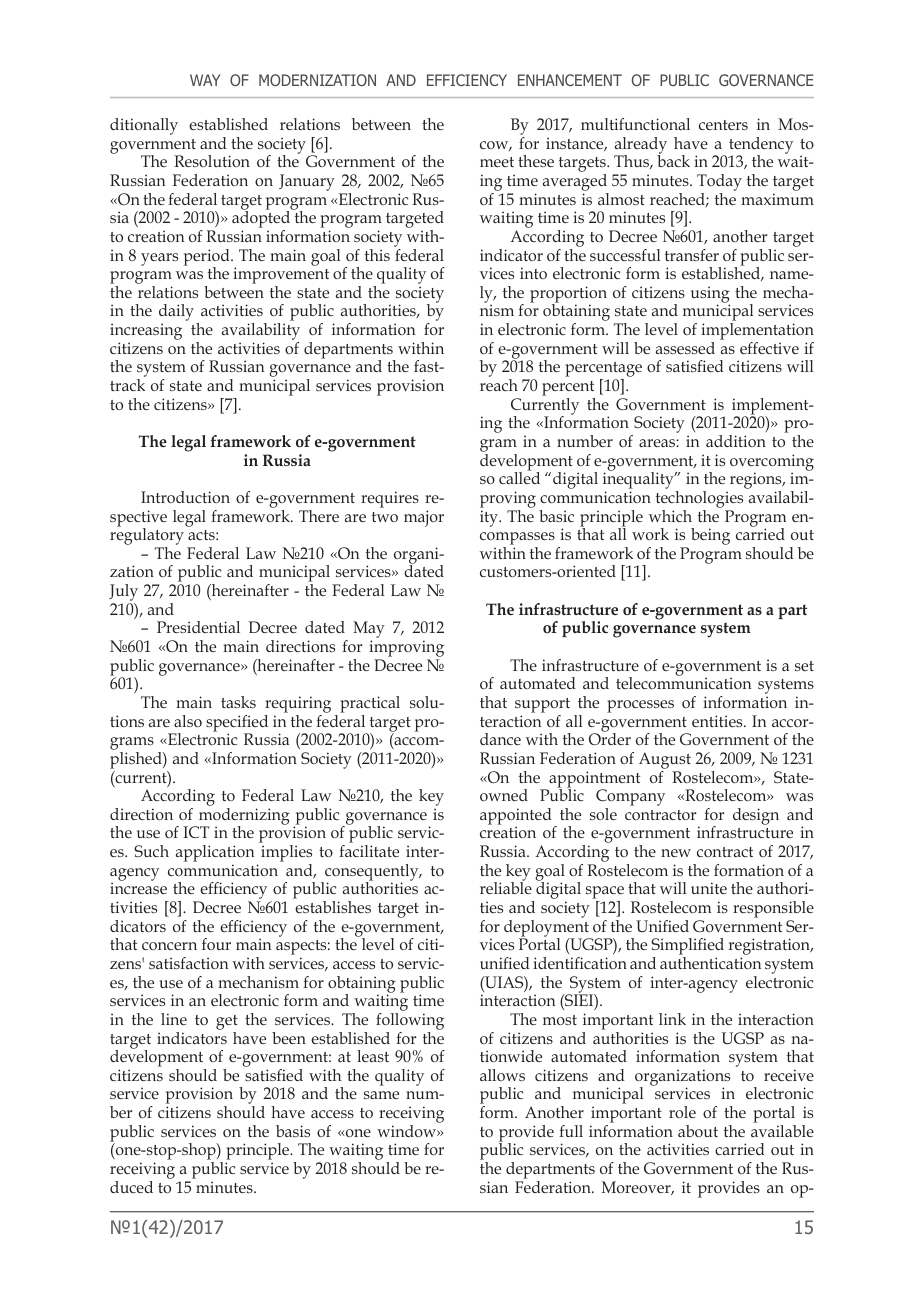  I want to click on Presidential, so click(198, 627).
